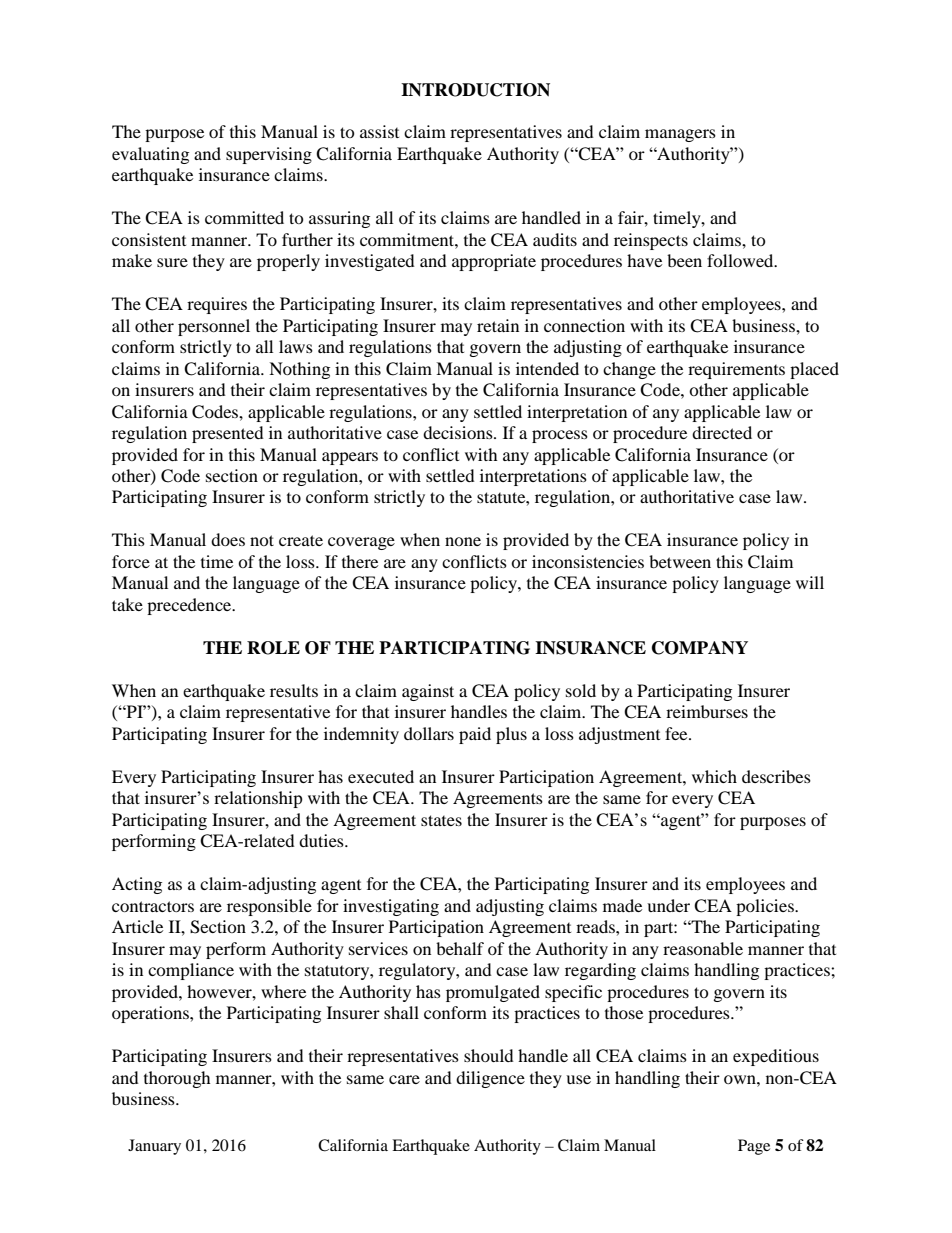  What do you see at coordinates (680, 135) in the screenshot?
I see `managers` at bounding box center [680, 135].
